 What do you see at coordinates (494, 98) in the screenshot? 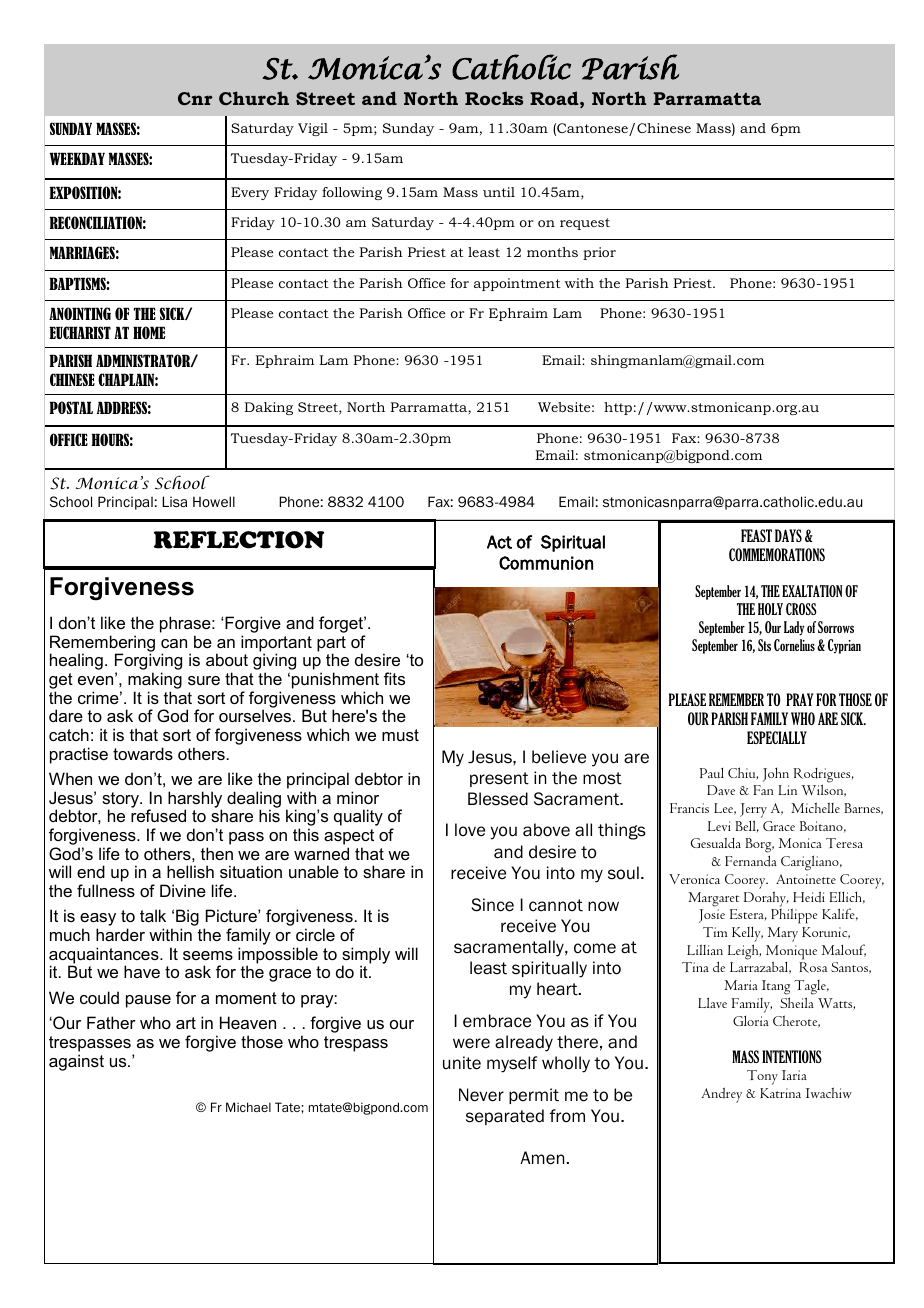
I see `Rocks` at bounding box center [494, 98].
